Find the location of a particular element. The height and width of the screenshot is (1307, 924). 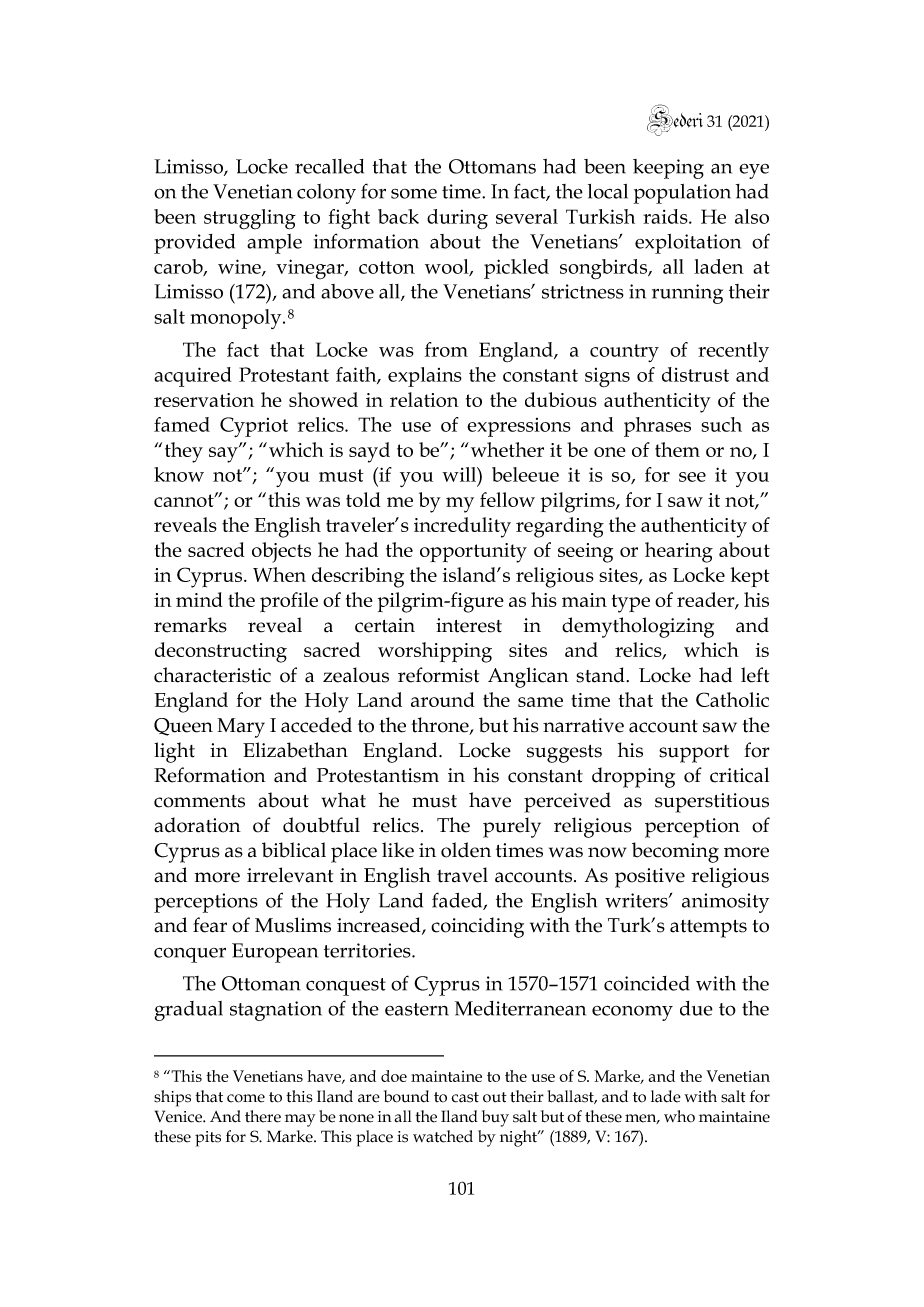

phrases is located at coordinates (657, 427).
